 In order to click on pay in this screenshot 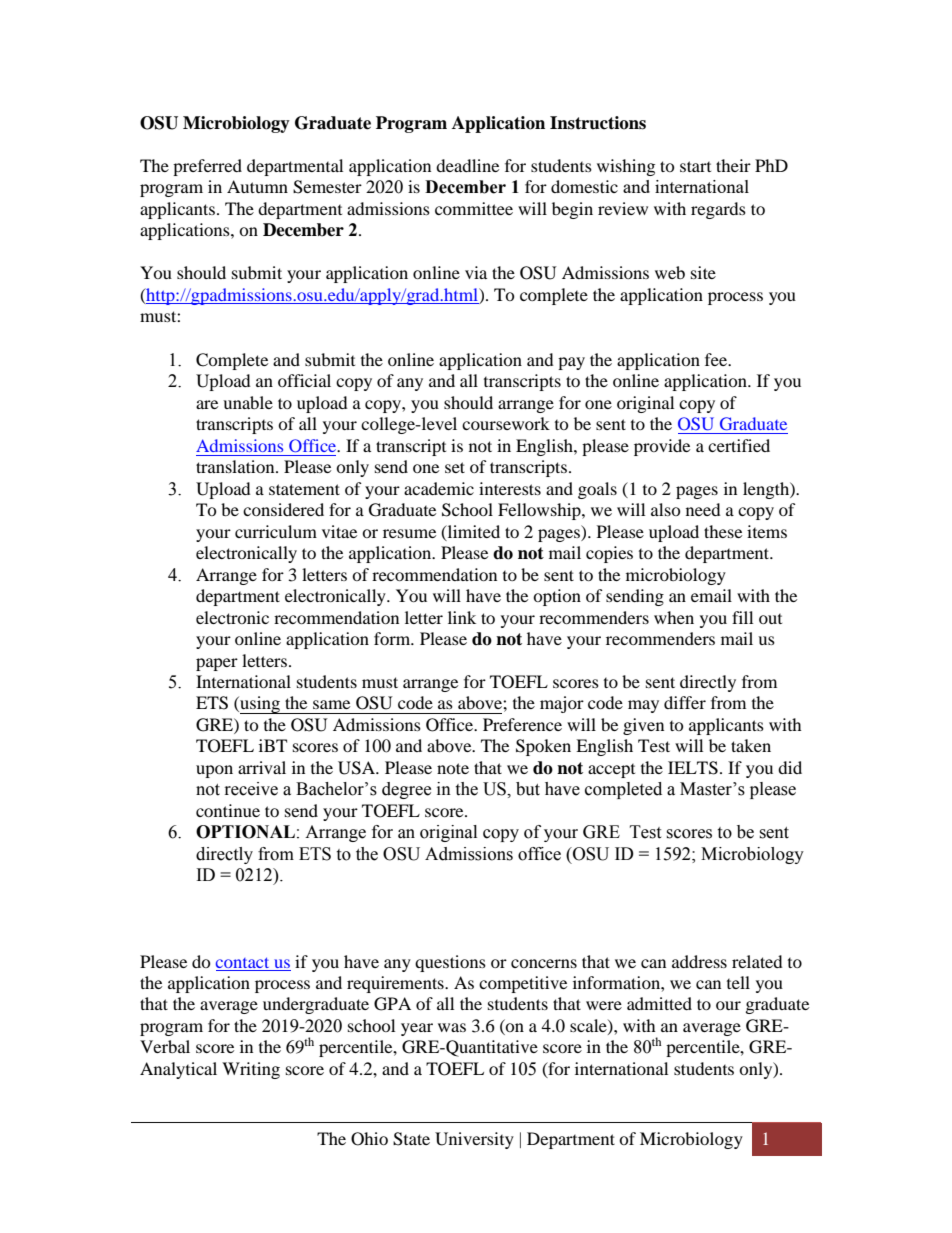, I will do `click(571, 363)`.
